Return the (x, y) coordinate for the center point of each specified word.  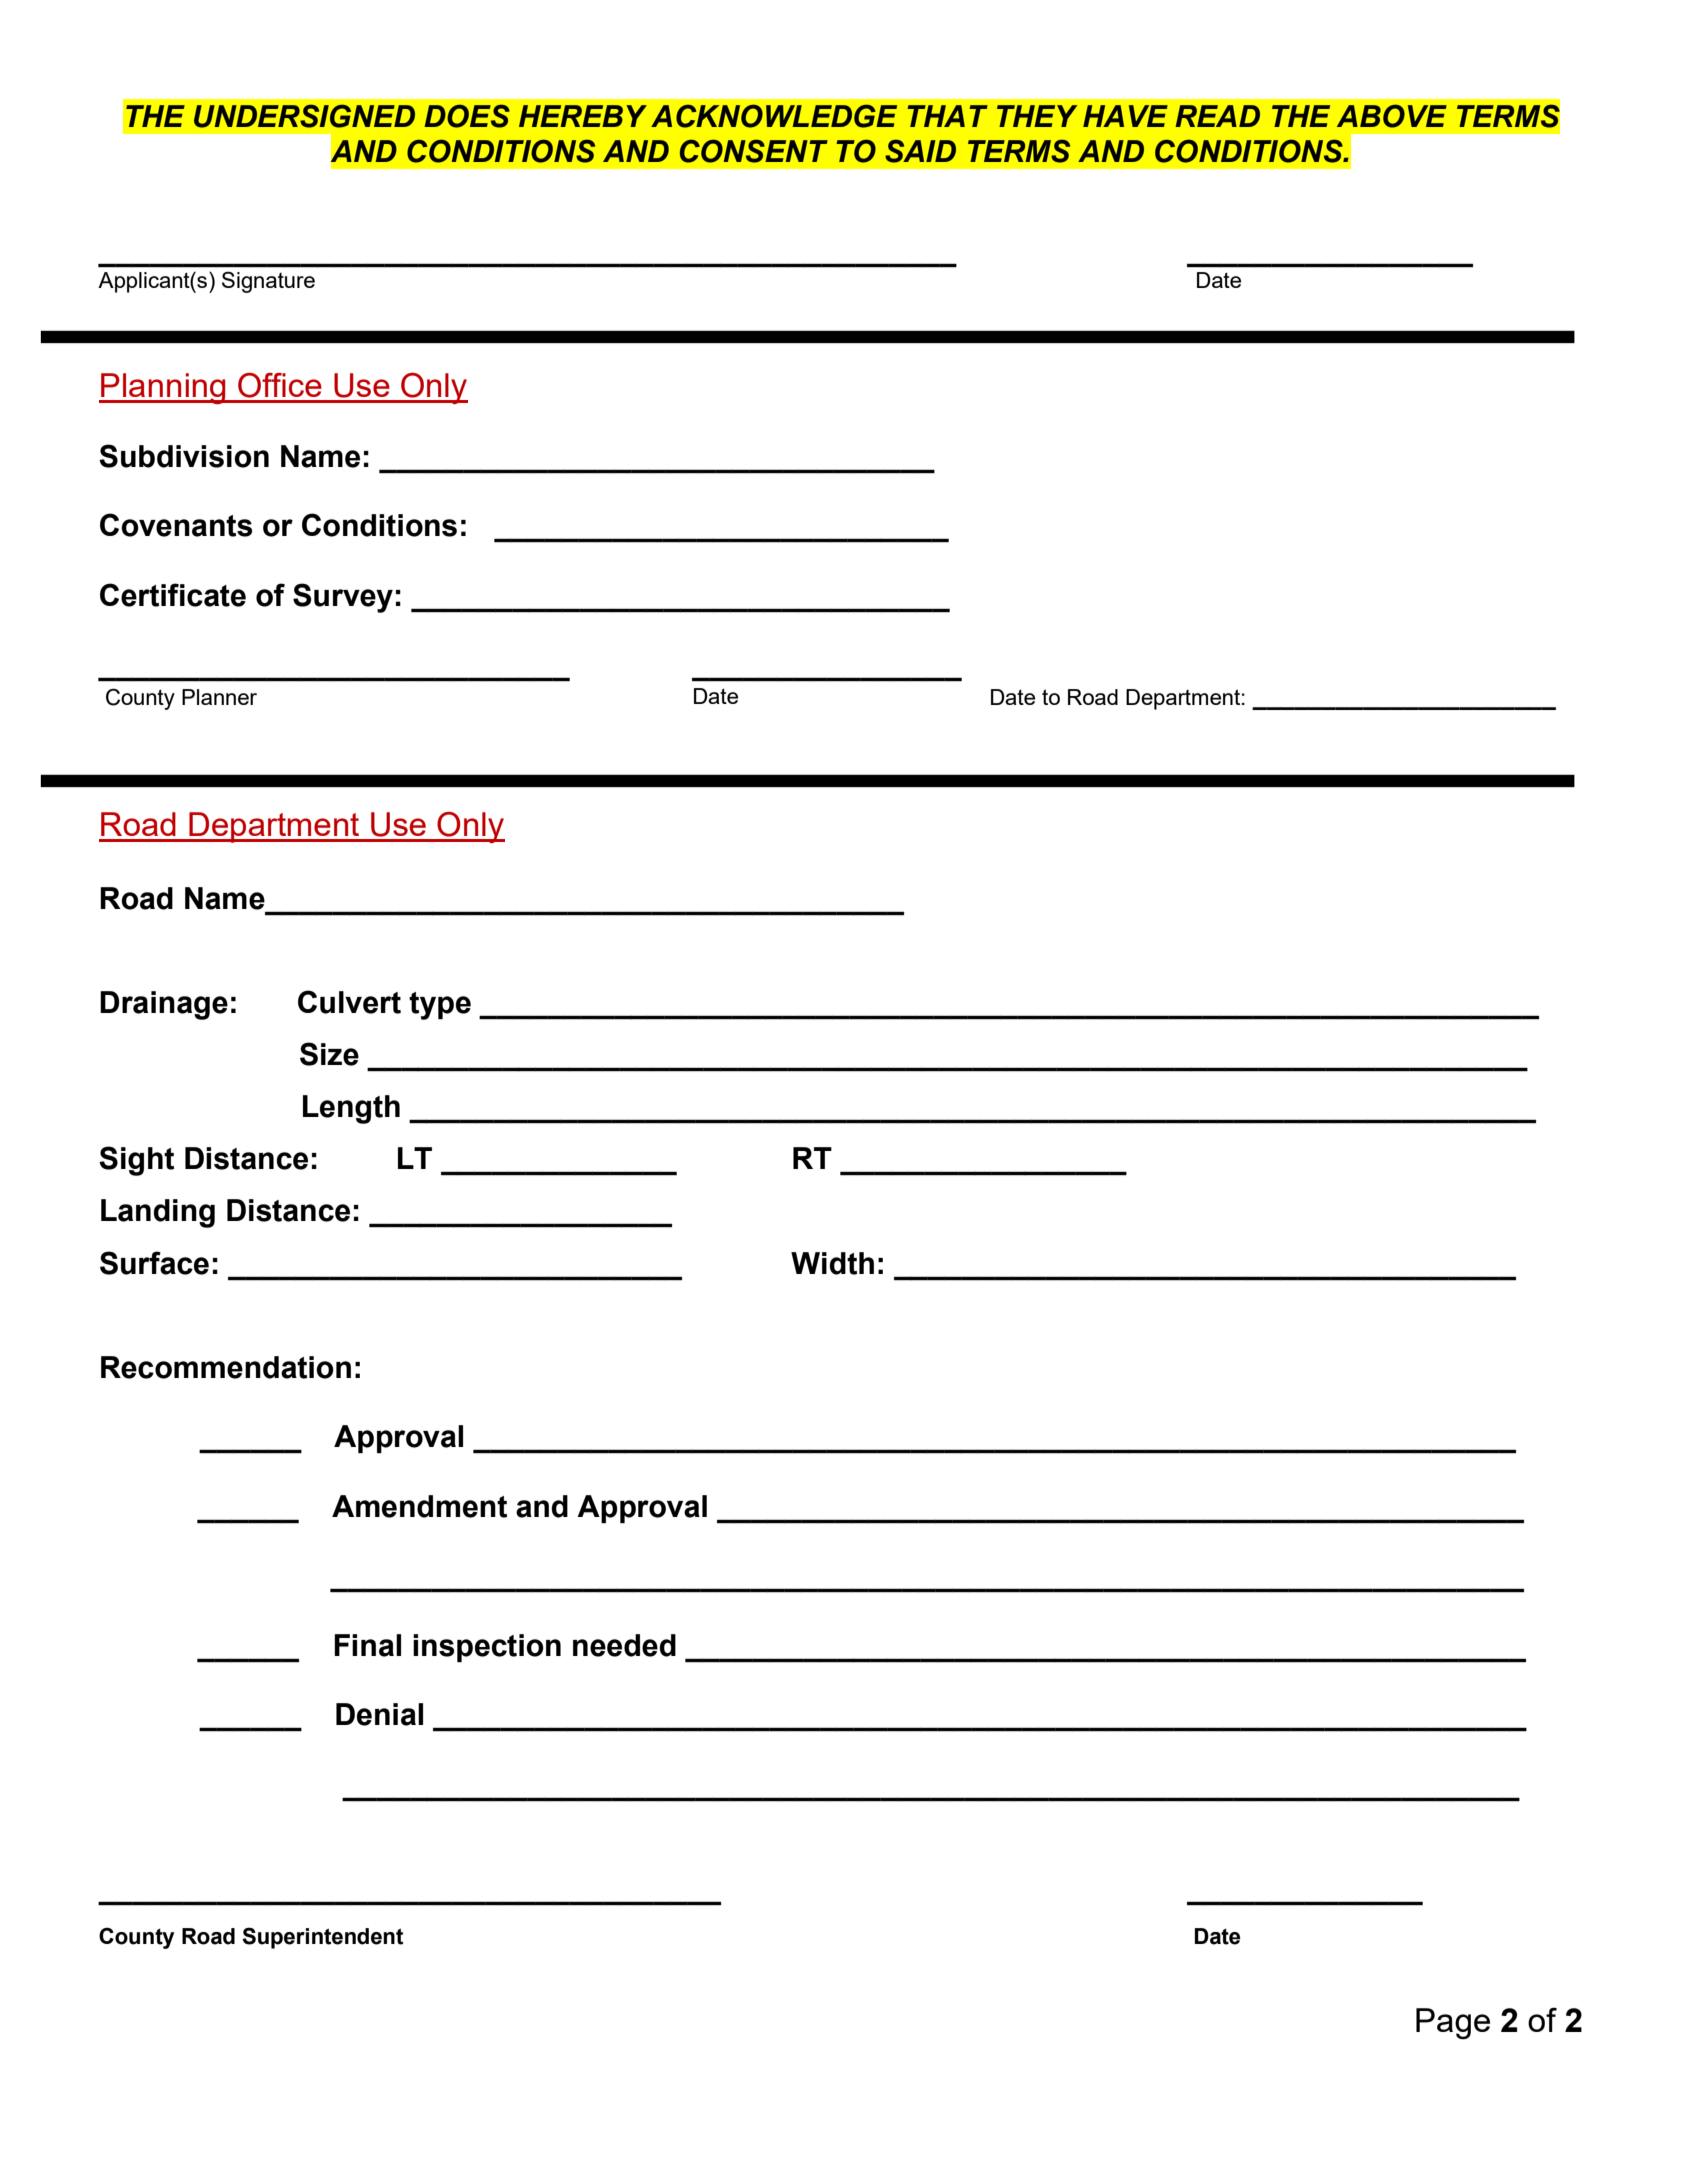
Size (329, 1054)
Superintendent (322, 1938)
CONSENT (754, 151)
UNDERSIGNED (304, 116)
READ (1217, 116)
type (440, 1006)
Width (832, 1263)
